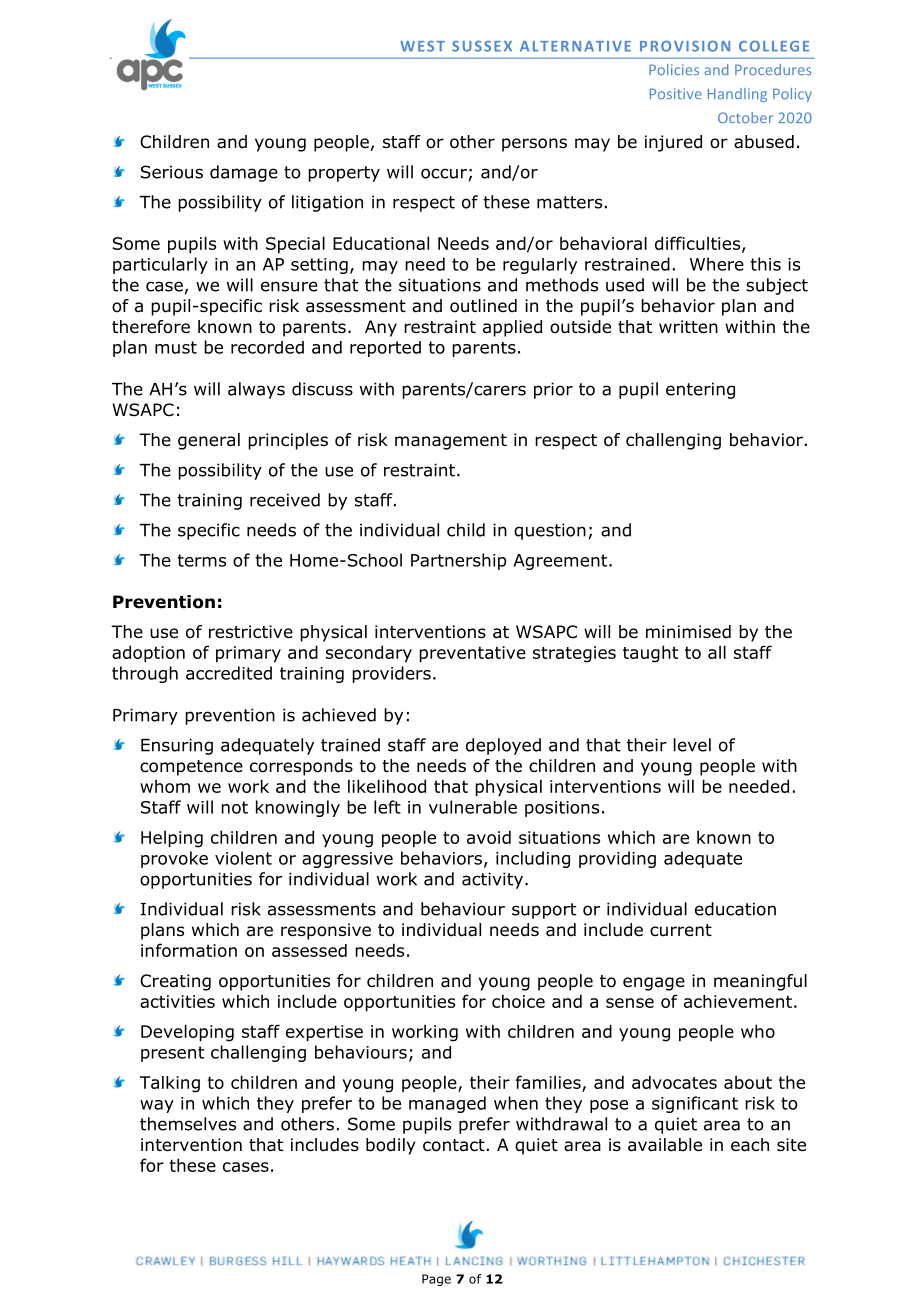 The image size is (924, 1308). Describe the element at coordinates (243, 858) in the screenshot. I see `violent` at that location.
